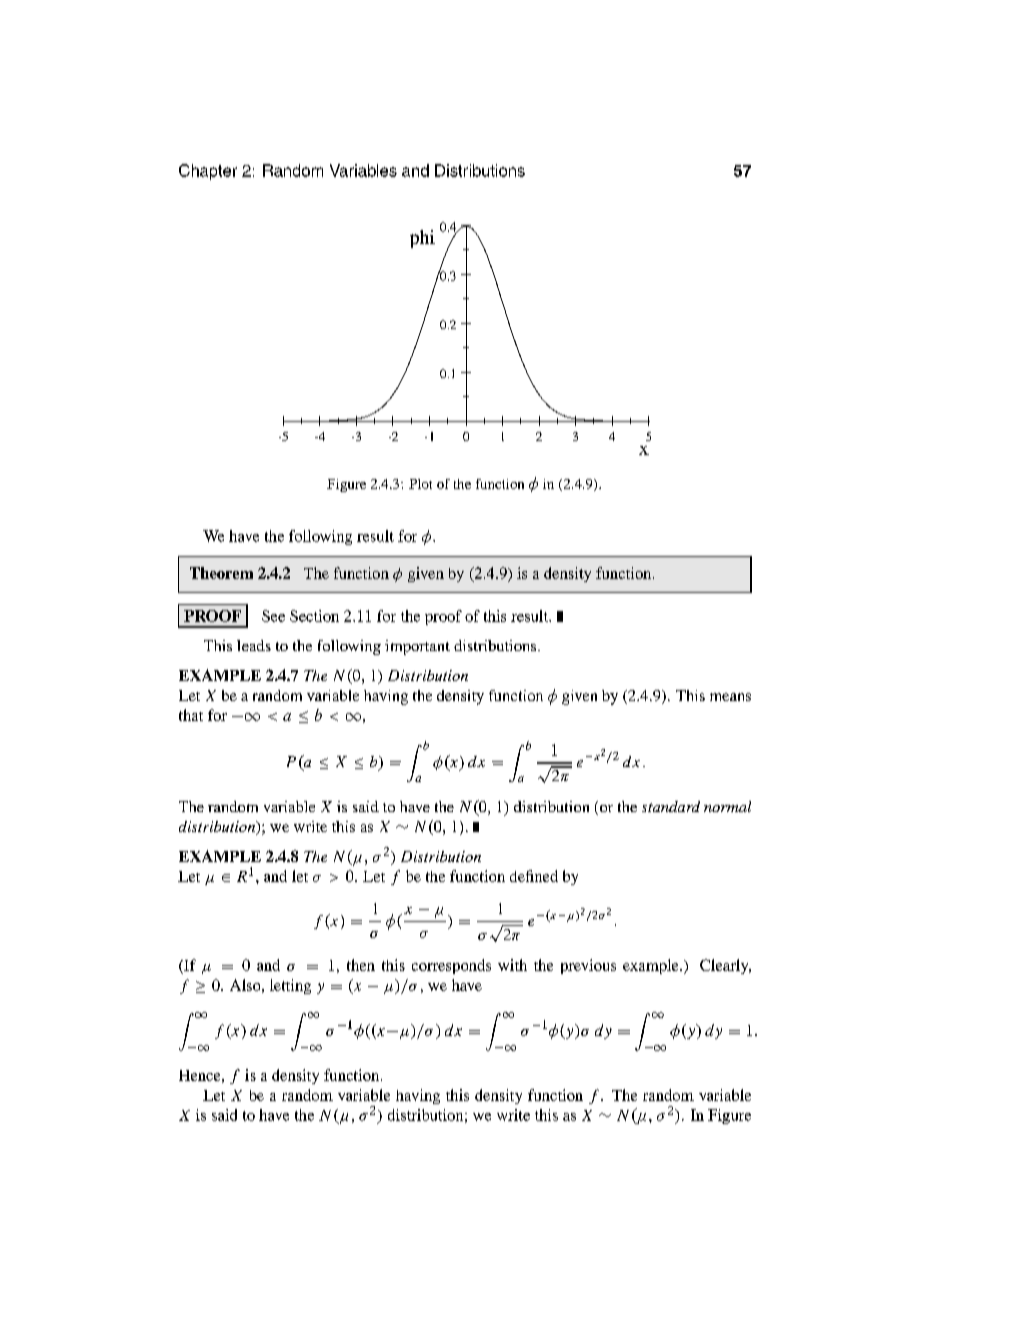  Describe the element at coordinates (290, 986) in the document. I see `letting` at that location.
